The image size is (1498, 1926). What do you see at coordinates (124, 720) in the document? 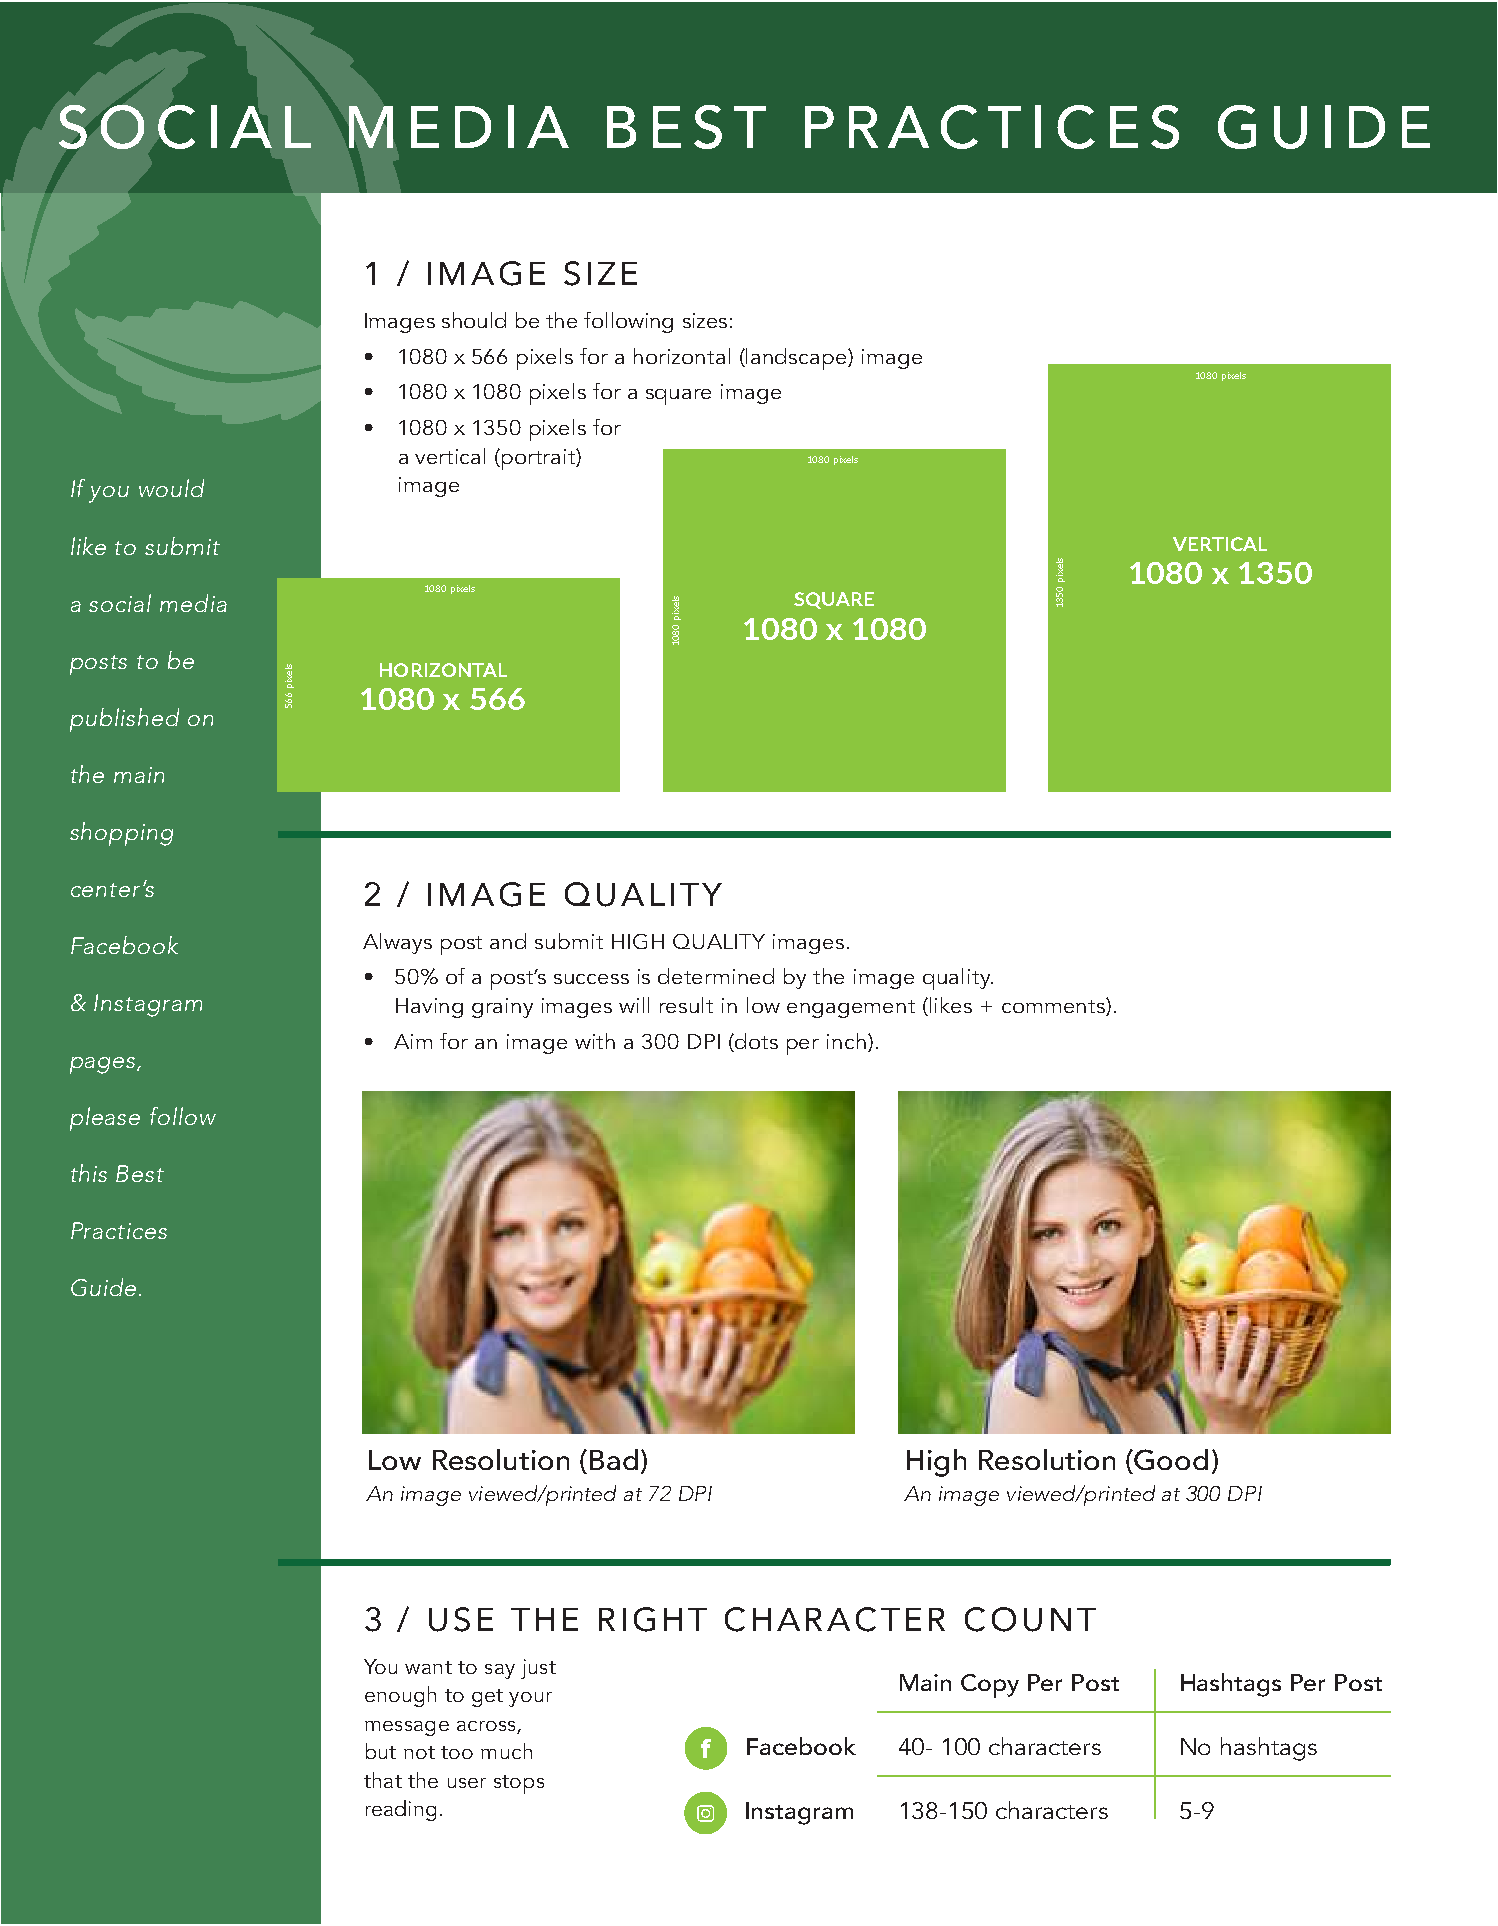
I see `published` at bounding box center [124, 720].
